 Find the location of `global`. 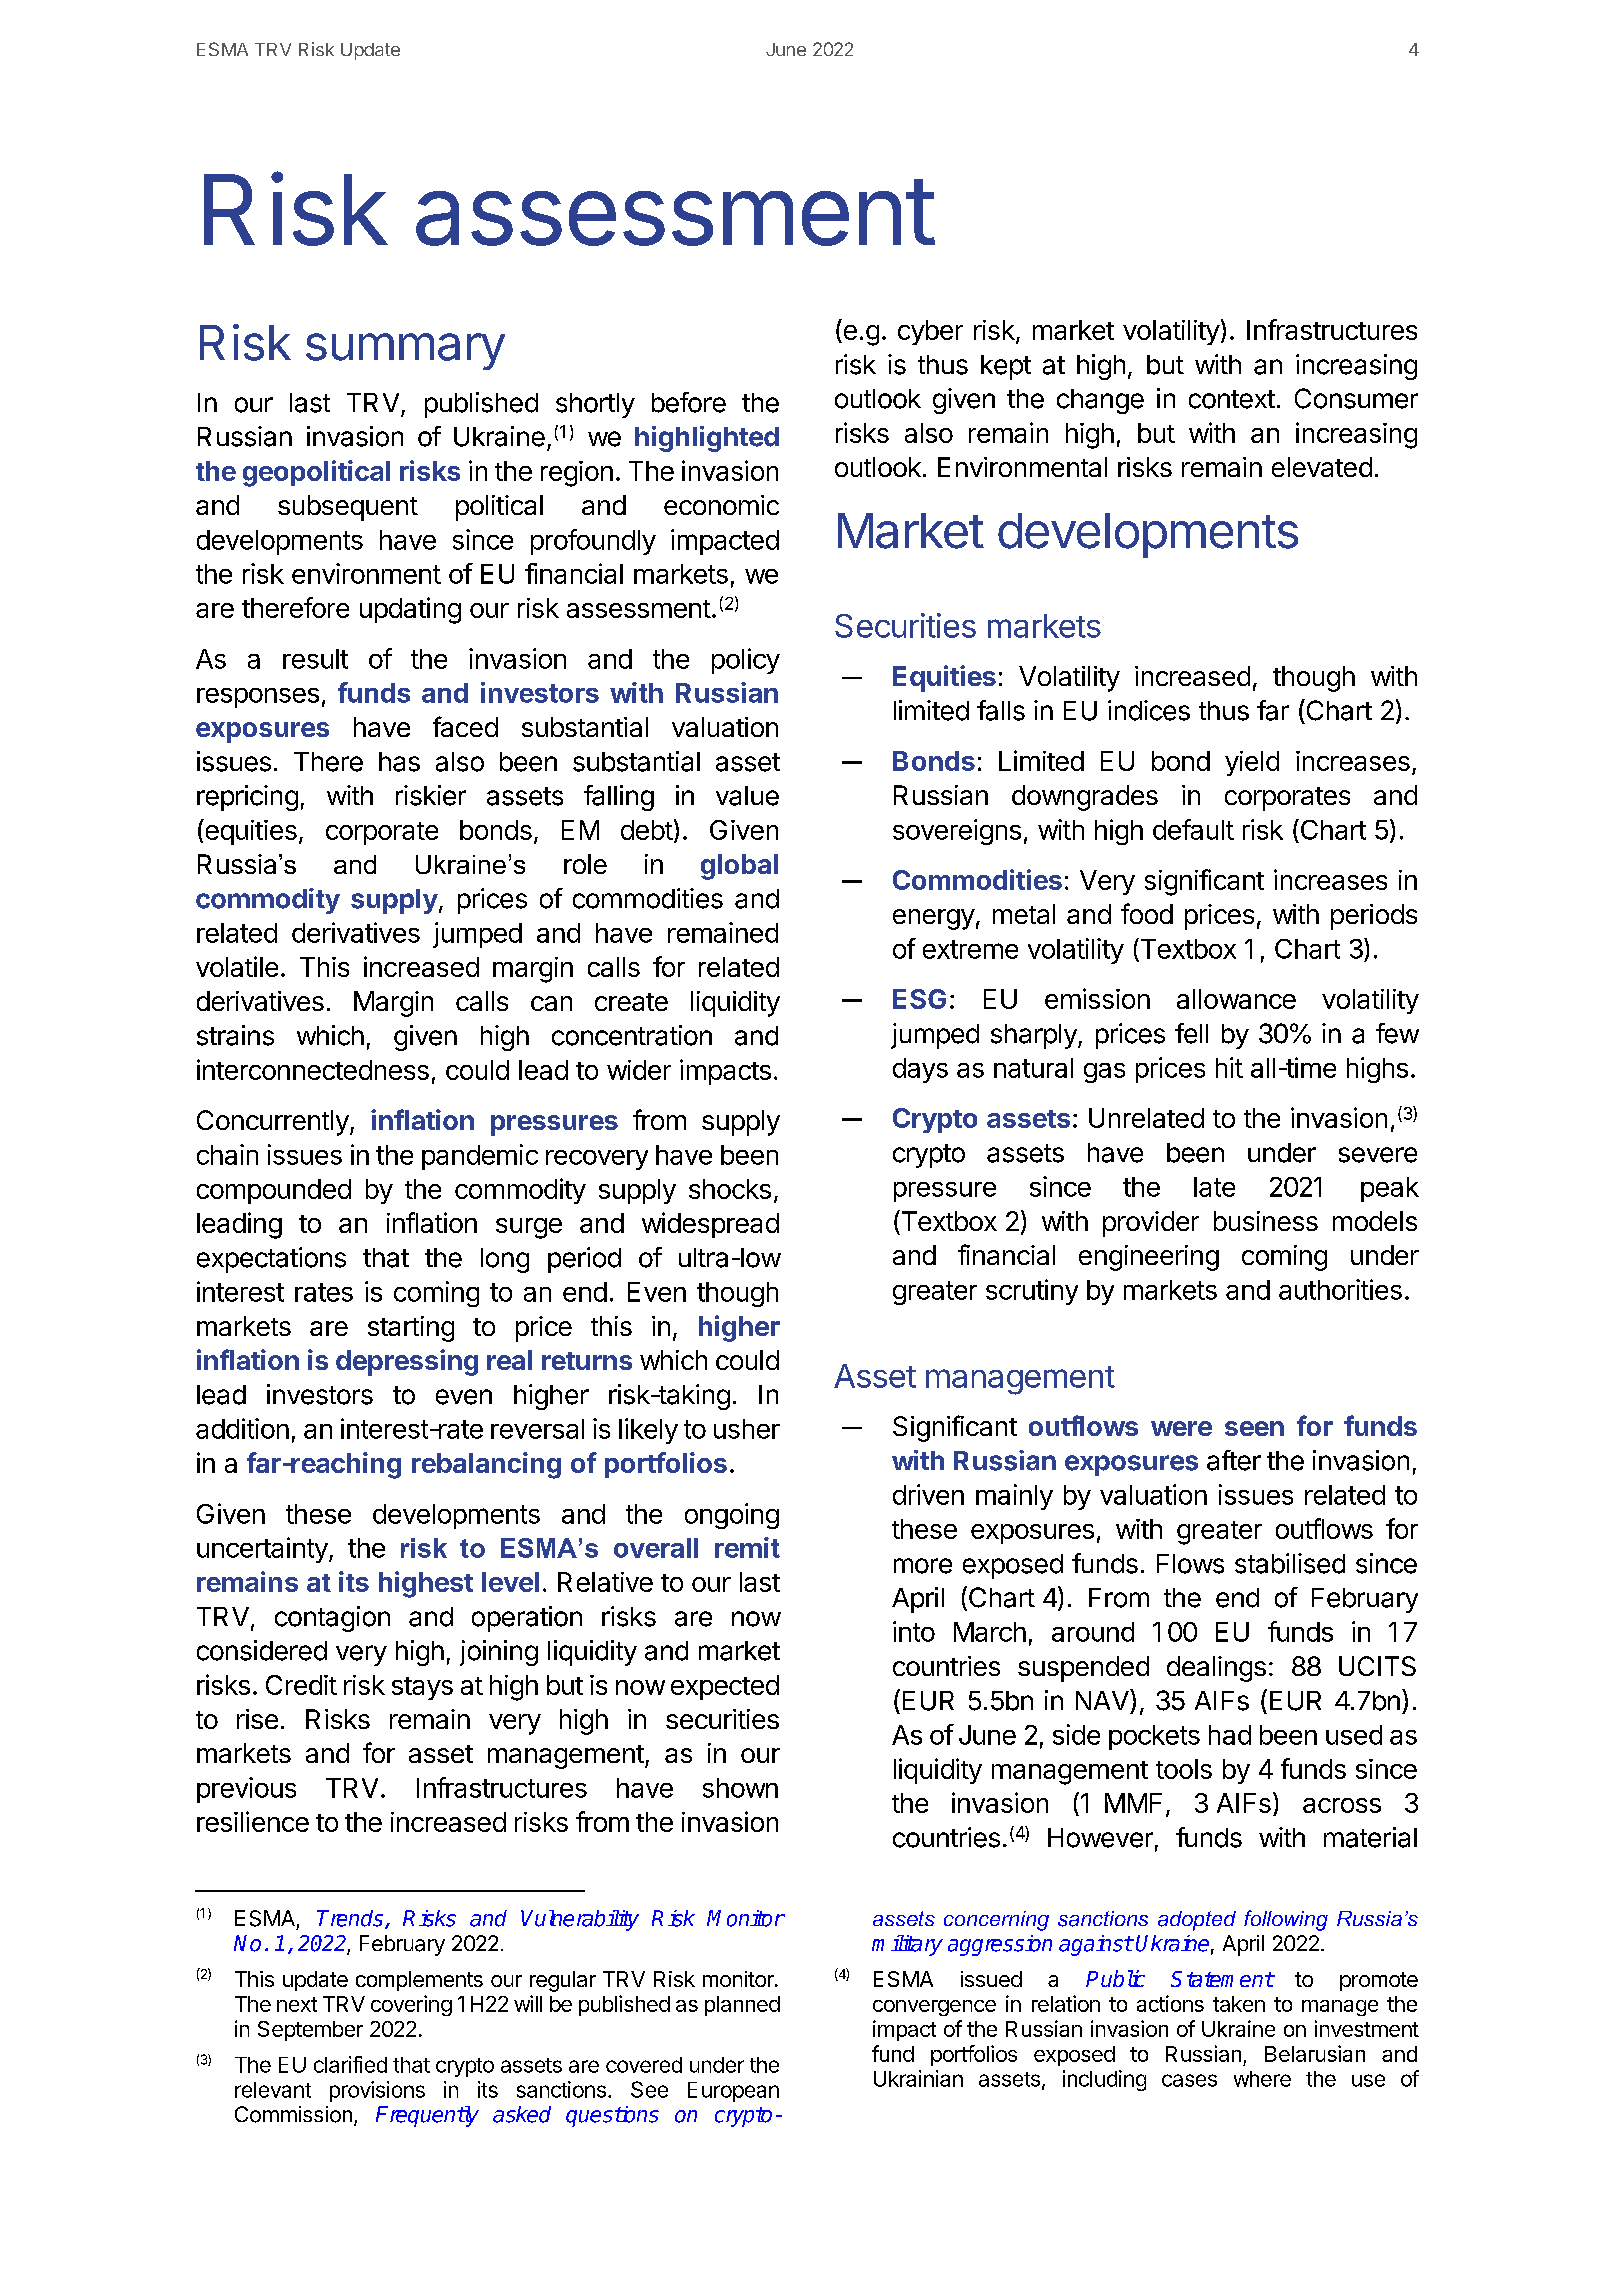

global is located at coordinates (739, 867).
